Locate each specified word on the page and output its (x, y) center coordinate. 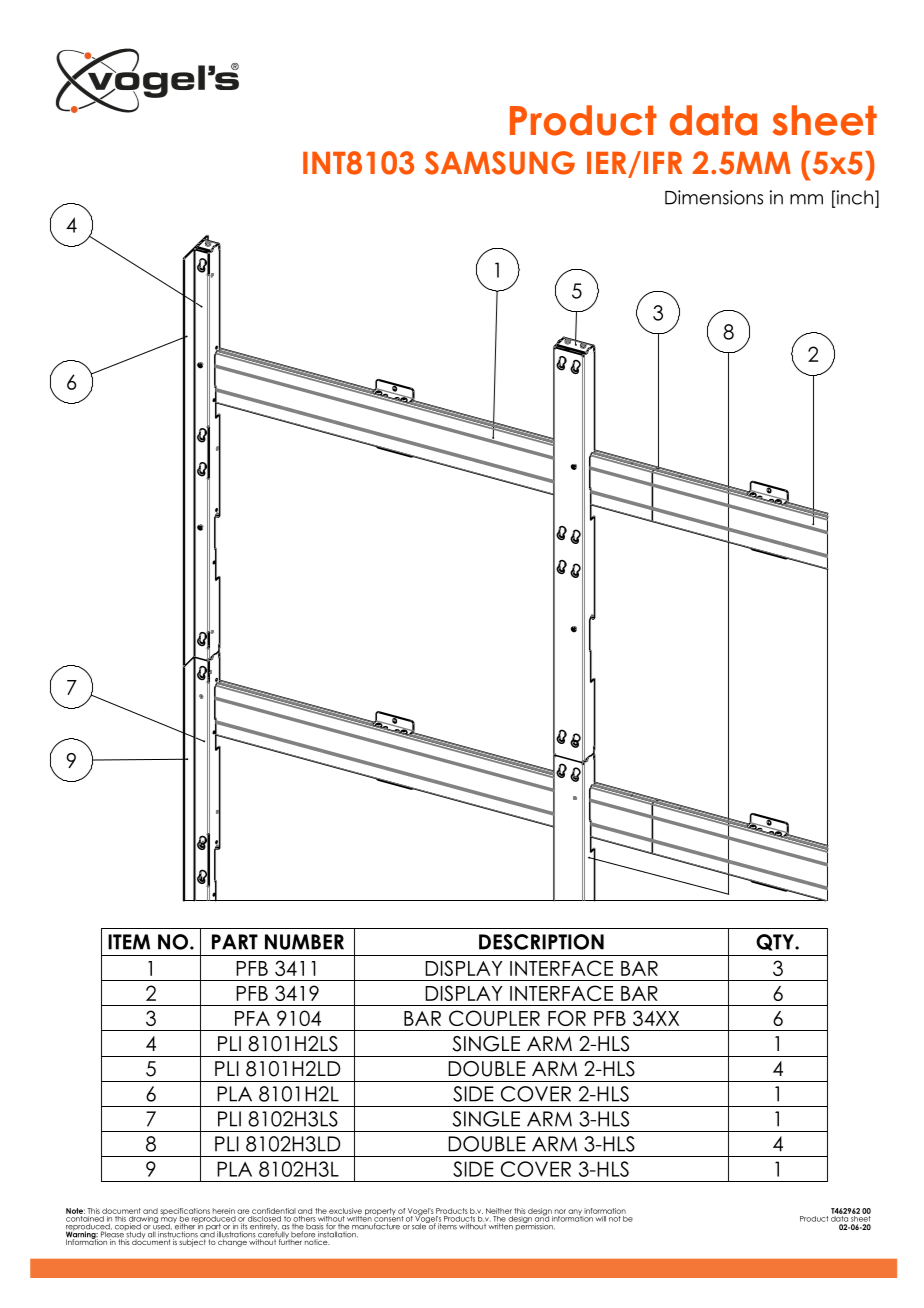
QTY (776, 942)
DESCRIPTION (541, 942)
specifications (185, 1213)
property (380, 1213)
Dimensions (714, 197)
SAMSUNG (500, 163)
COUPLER (494, 1018)
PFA (252, 1018)
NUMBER (304, 942)
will (600, 1217)
